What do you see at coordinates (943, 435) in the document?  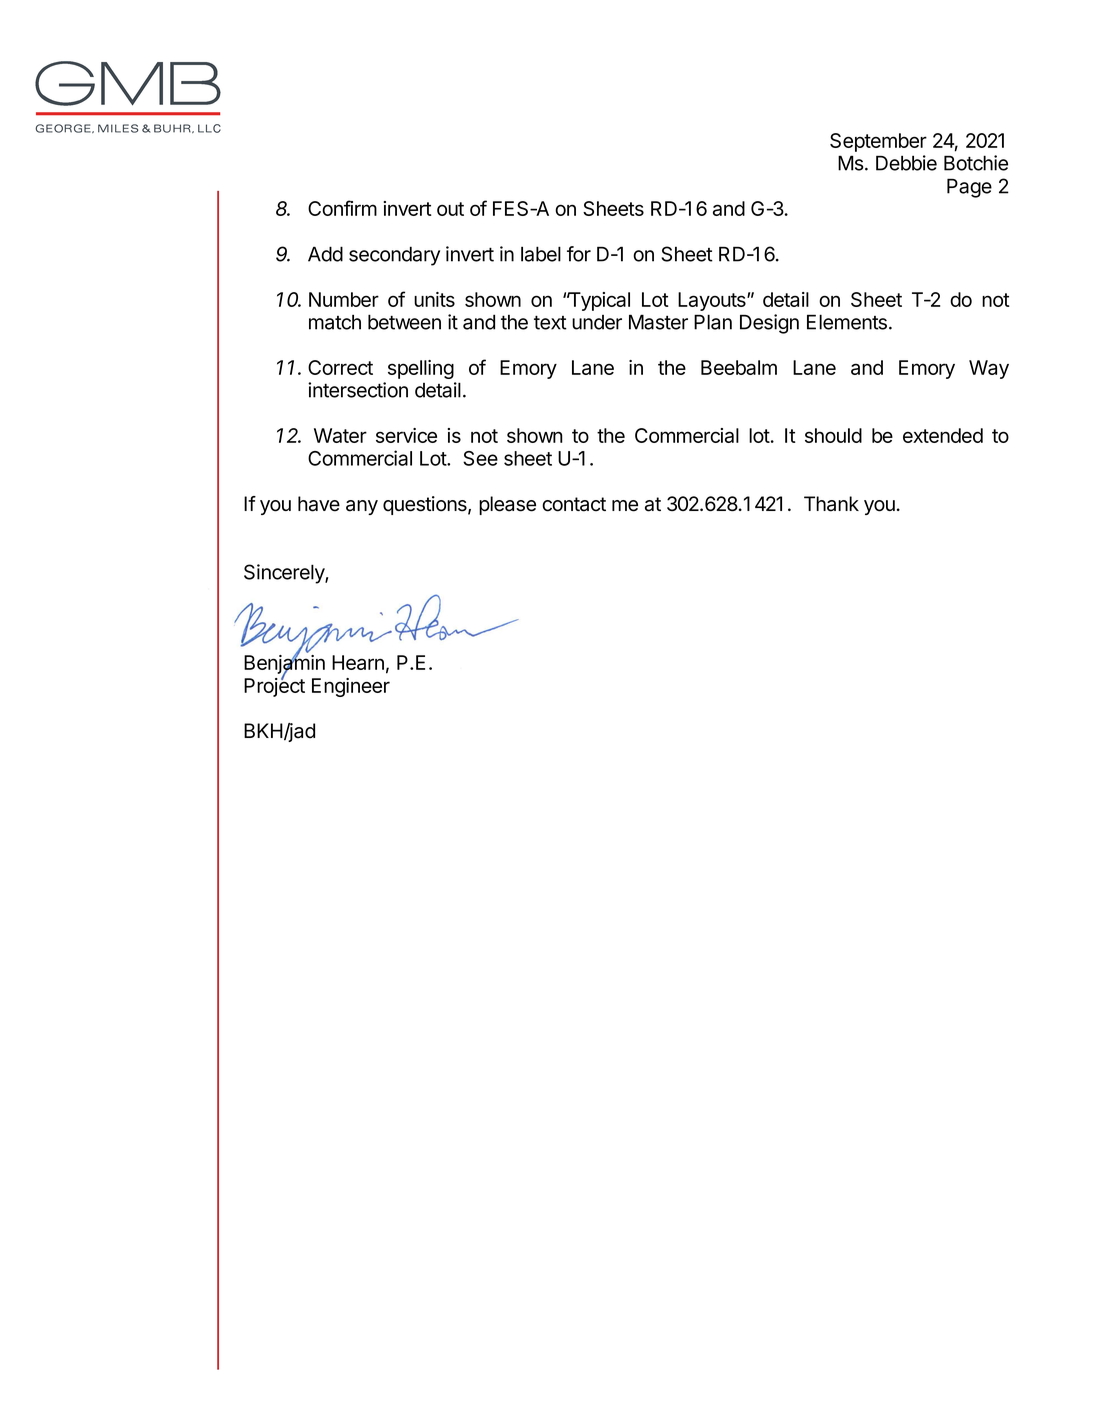 I see `extended` at bounding box center [943, 435].
